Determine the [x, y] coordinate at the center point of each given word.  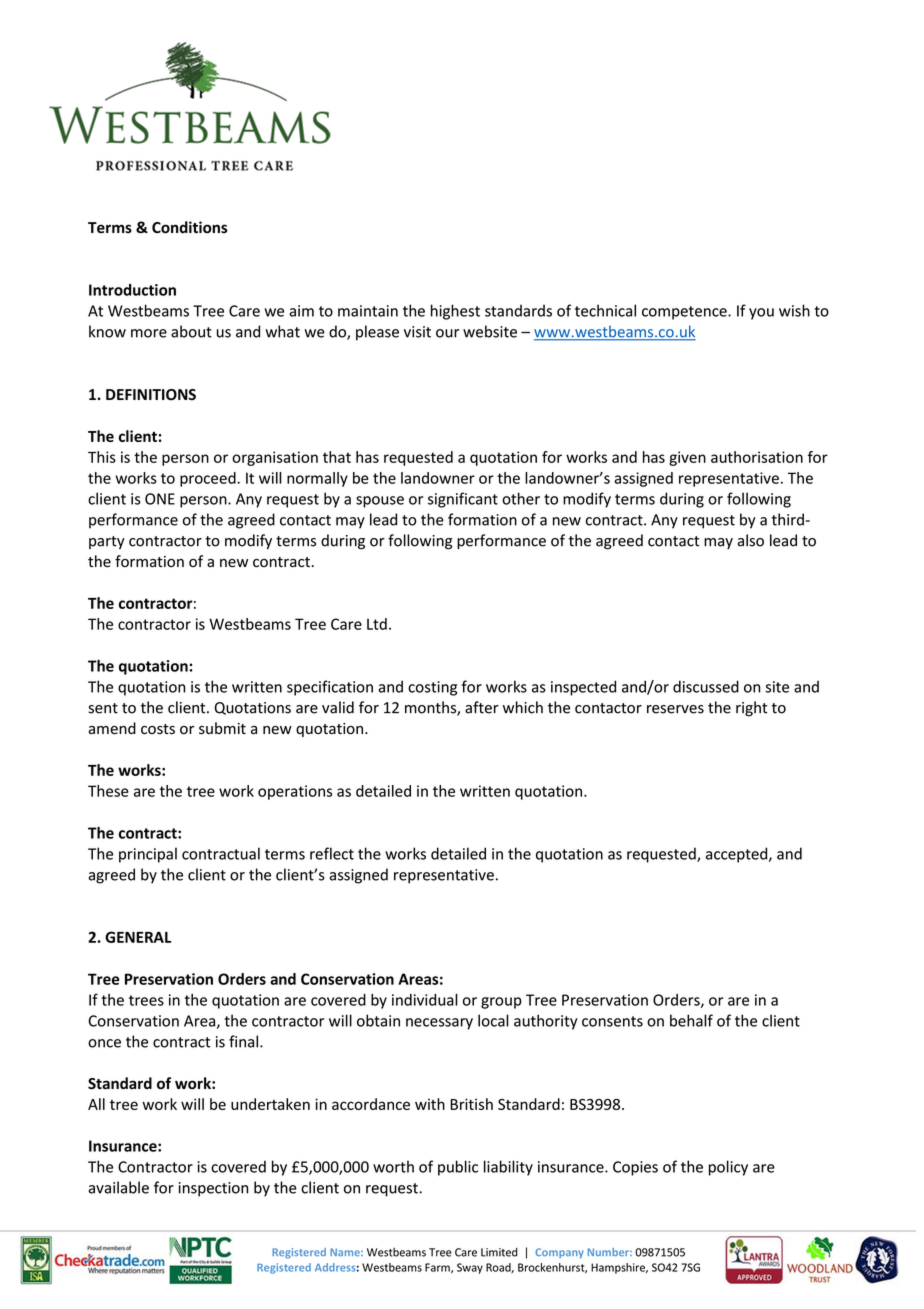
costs [158, 729]
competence [685, 313]
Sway [470, 1268]
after [482, 707]
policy [728, 1168]
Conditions [190, 227]
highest [455, 312]
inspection [213, 1189]
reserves [675, 709]
